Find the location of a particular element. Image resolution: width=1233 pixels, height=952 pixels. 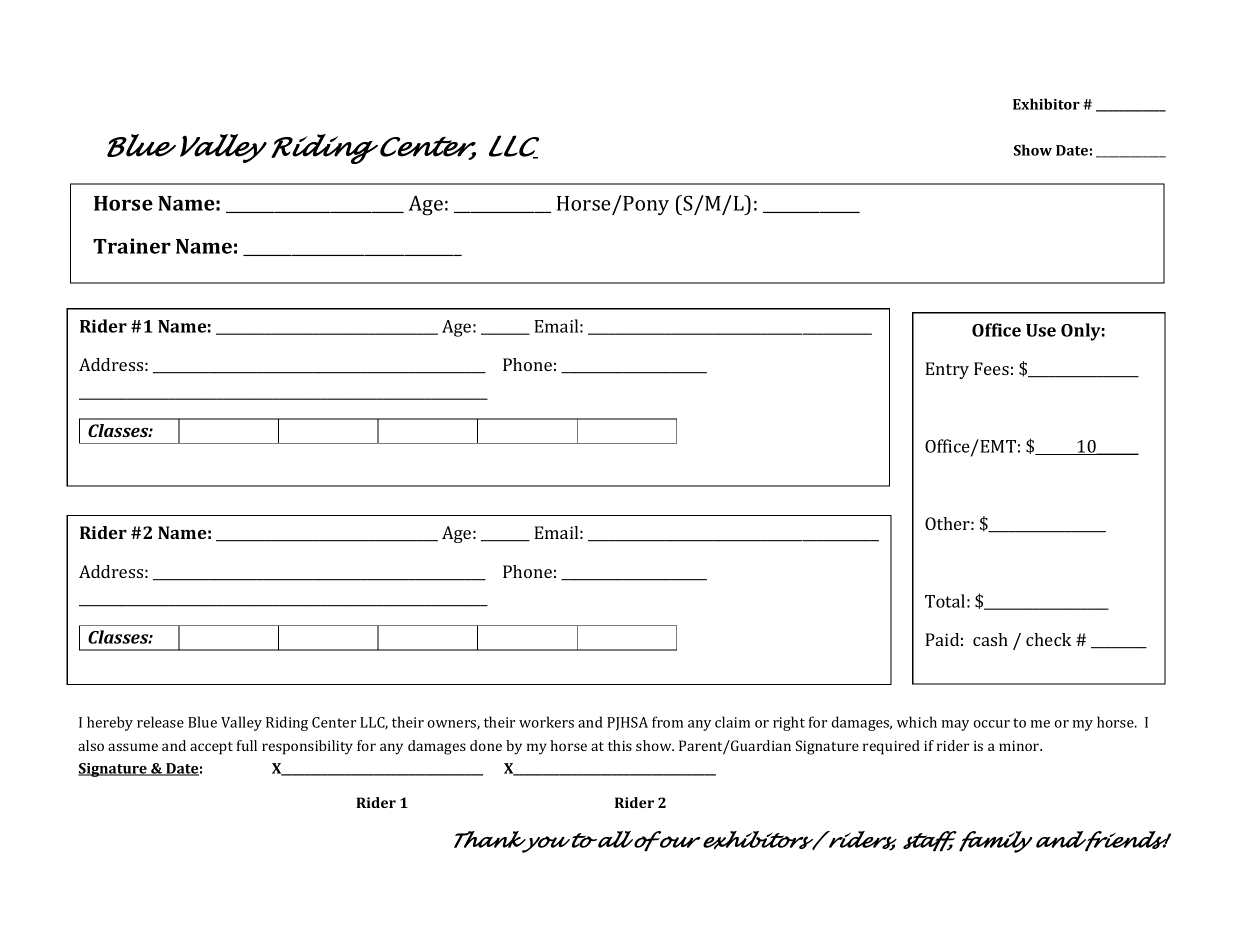

Trainer is located at coordinates (132, 246).
